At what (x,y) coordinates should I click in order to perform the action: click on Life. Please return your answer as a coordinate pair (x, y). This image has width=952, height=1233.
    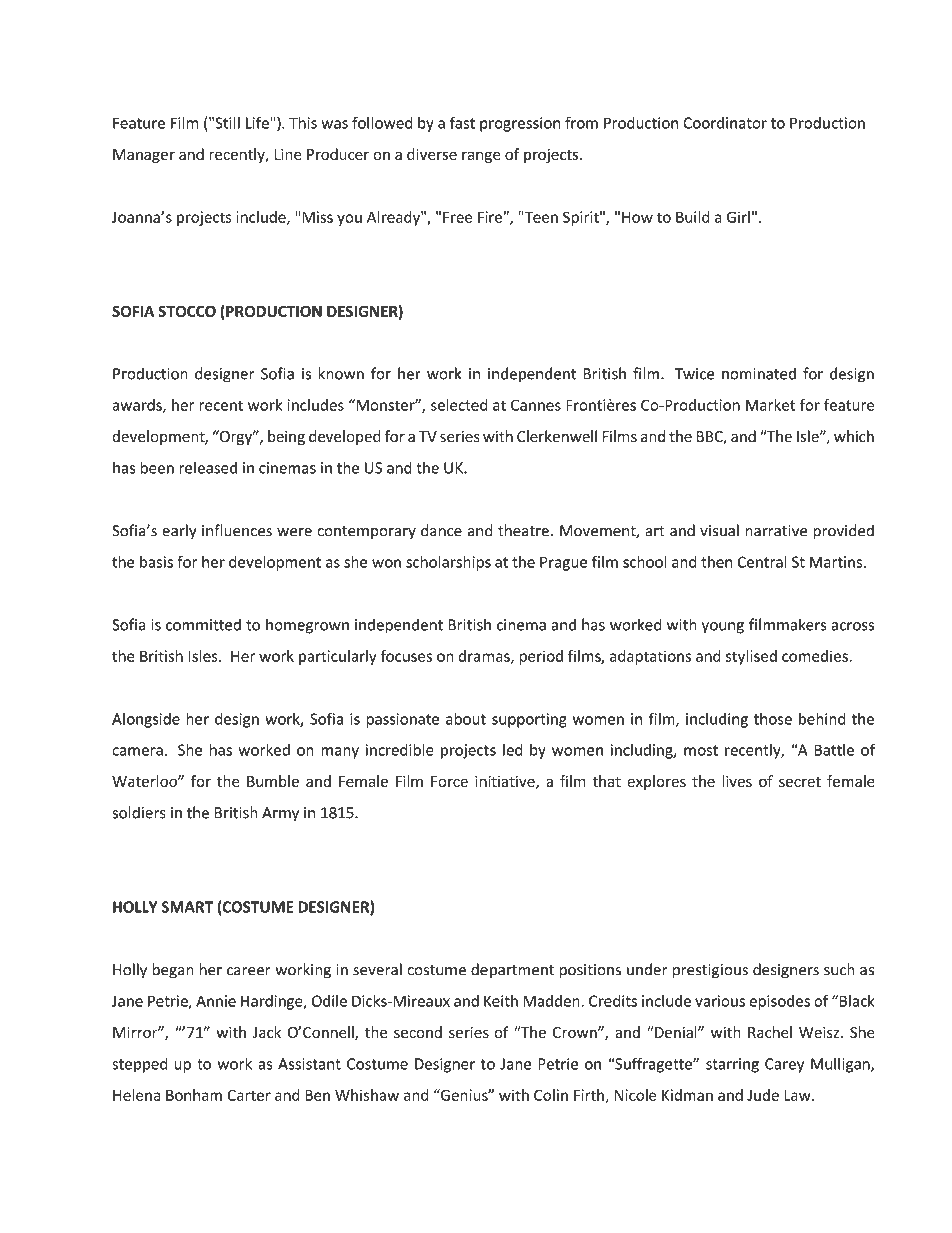
    Looking at the image, I should click on (258, 122).
